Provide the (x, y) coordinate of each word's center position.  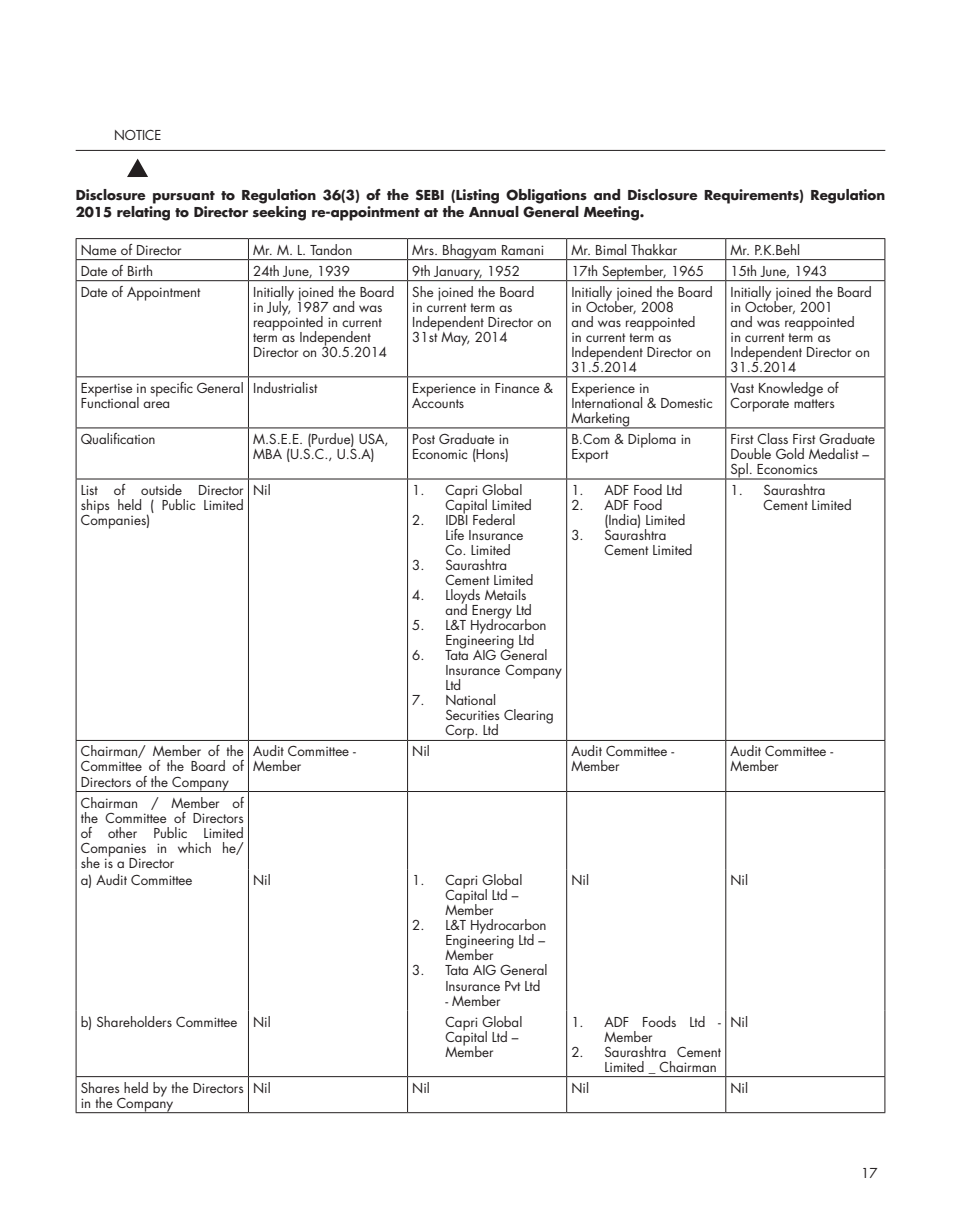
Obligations (546, 196)
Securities (473, 715)
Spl (739, 471)
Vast (742, 388)
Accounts (438, 401)
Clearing (528, 716)
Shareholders (134, 1021)
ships (95, 507)
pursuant (184, 197)
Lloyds (463, 597)
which (194, 847)
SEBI (430, 195)
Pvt (513, 986)
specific (171, 389)
